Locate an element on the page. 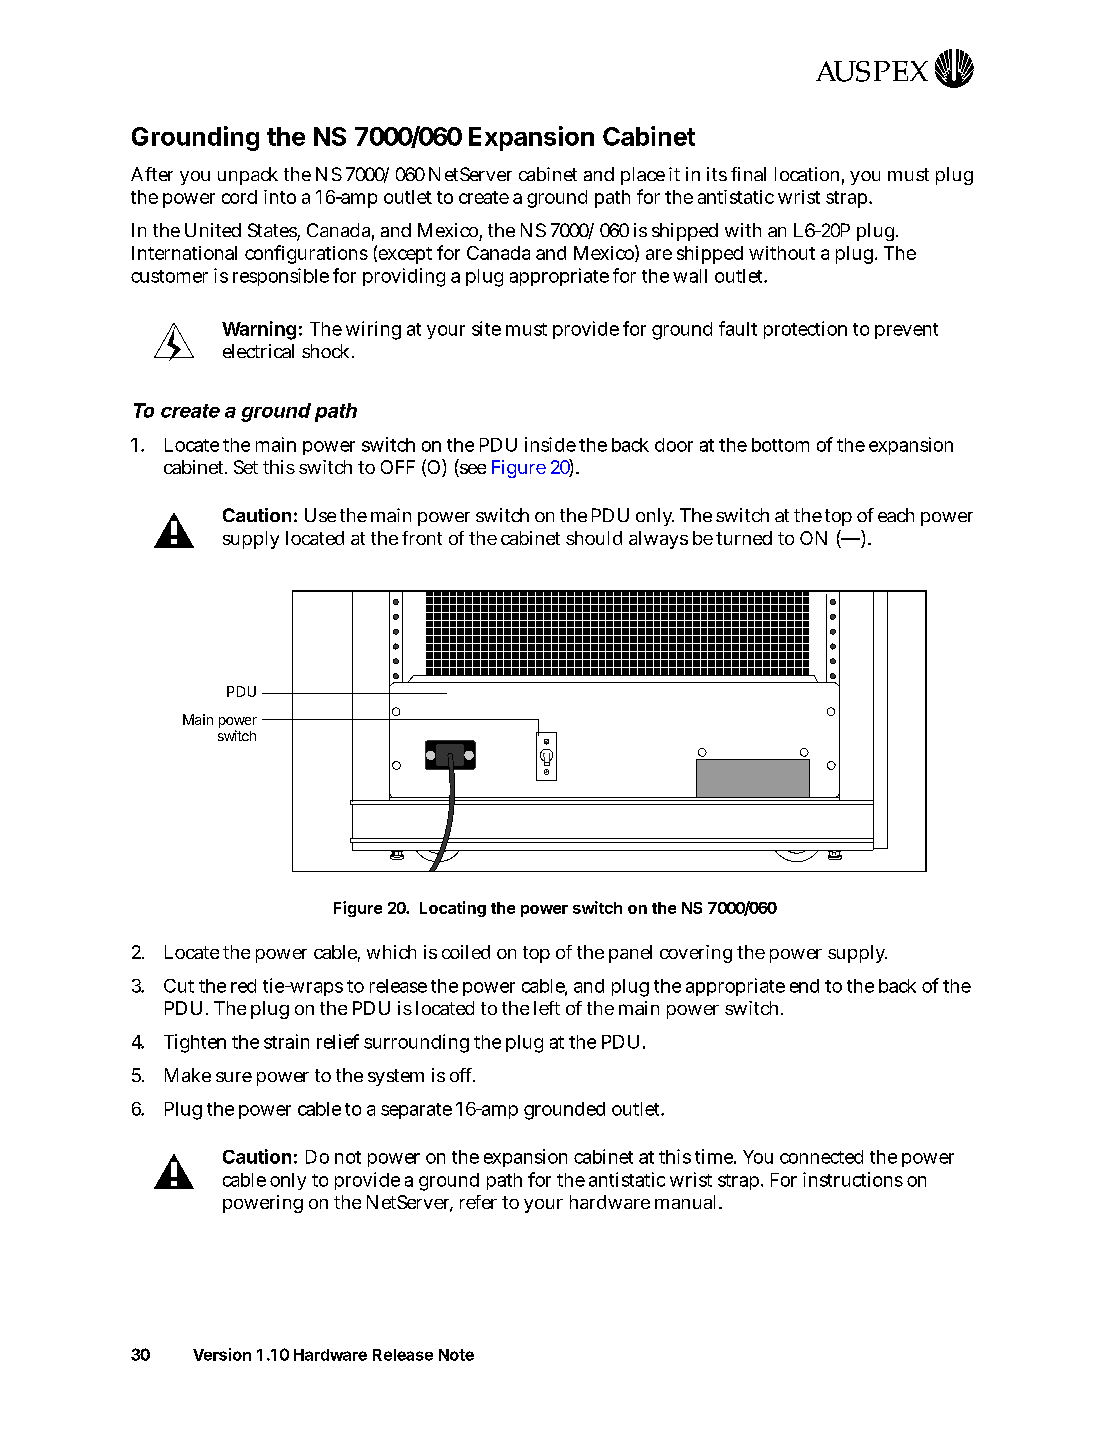 This page has height=1432, width=1108. covering is located at coordinates (696, 954).
